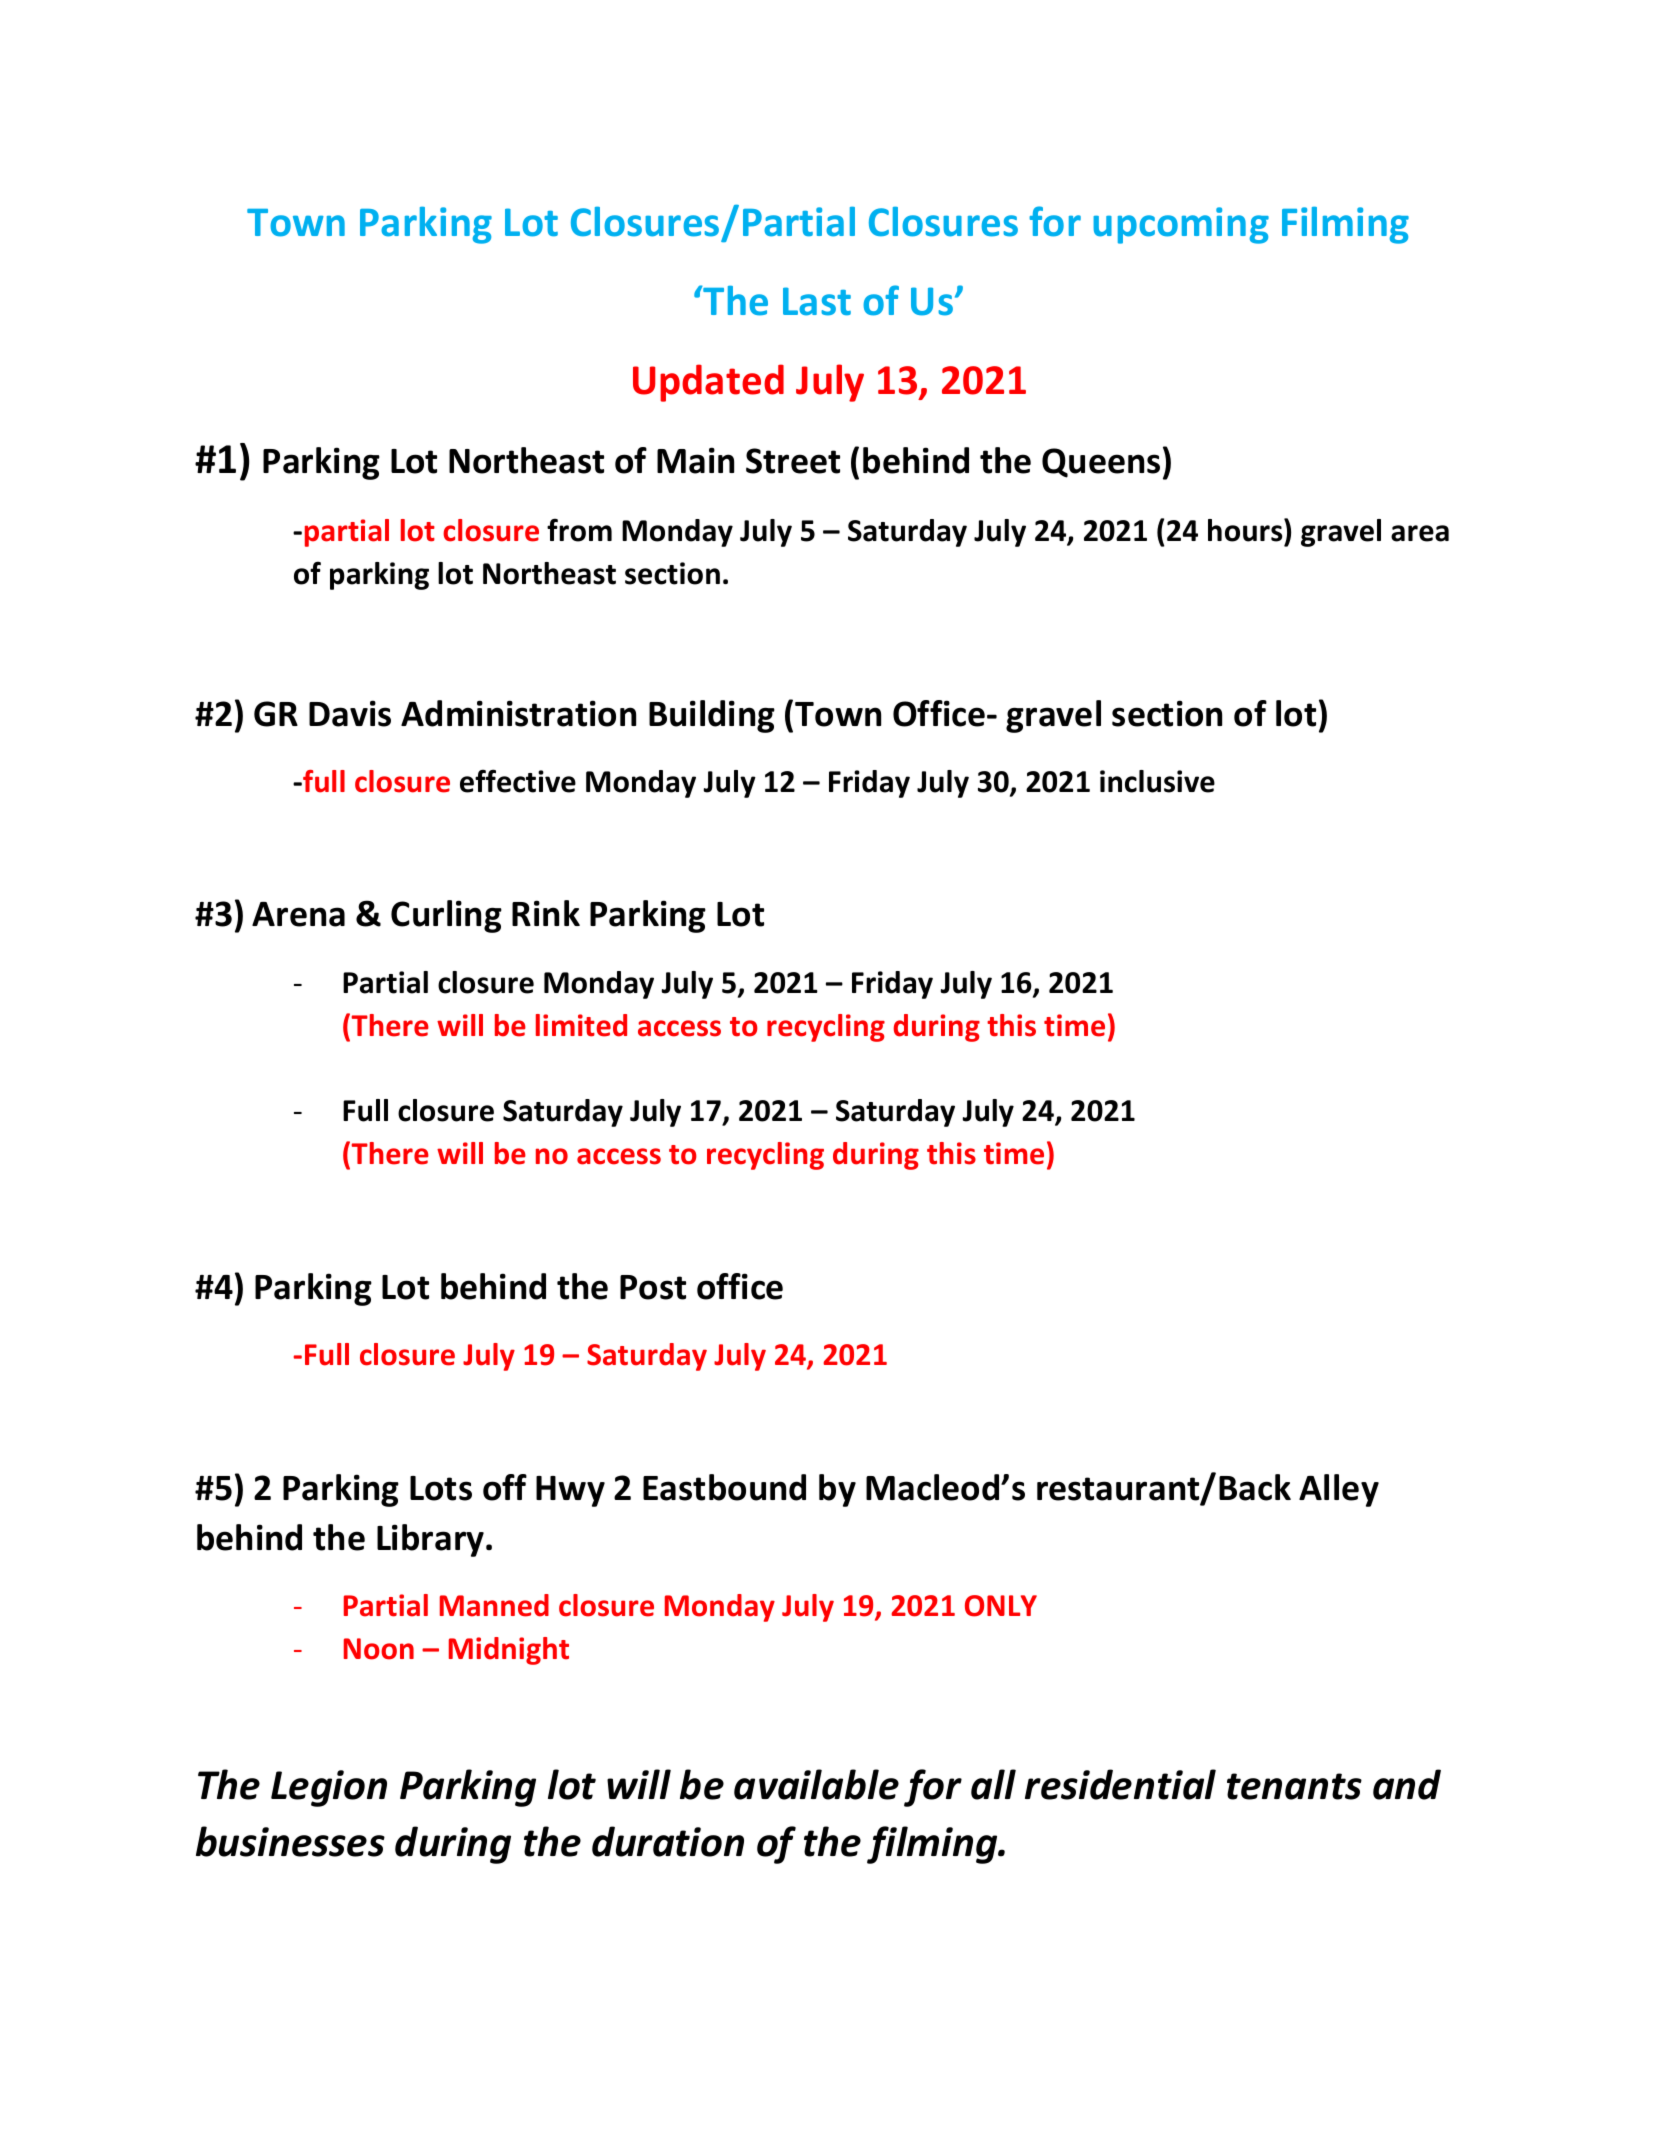  I want to click on effective, so click(518, 781).
